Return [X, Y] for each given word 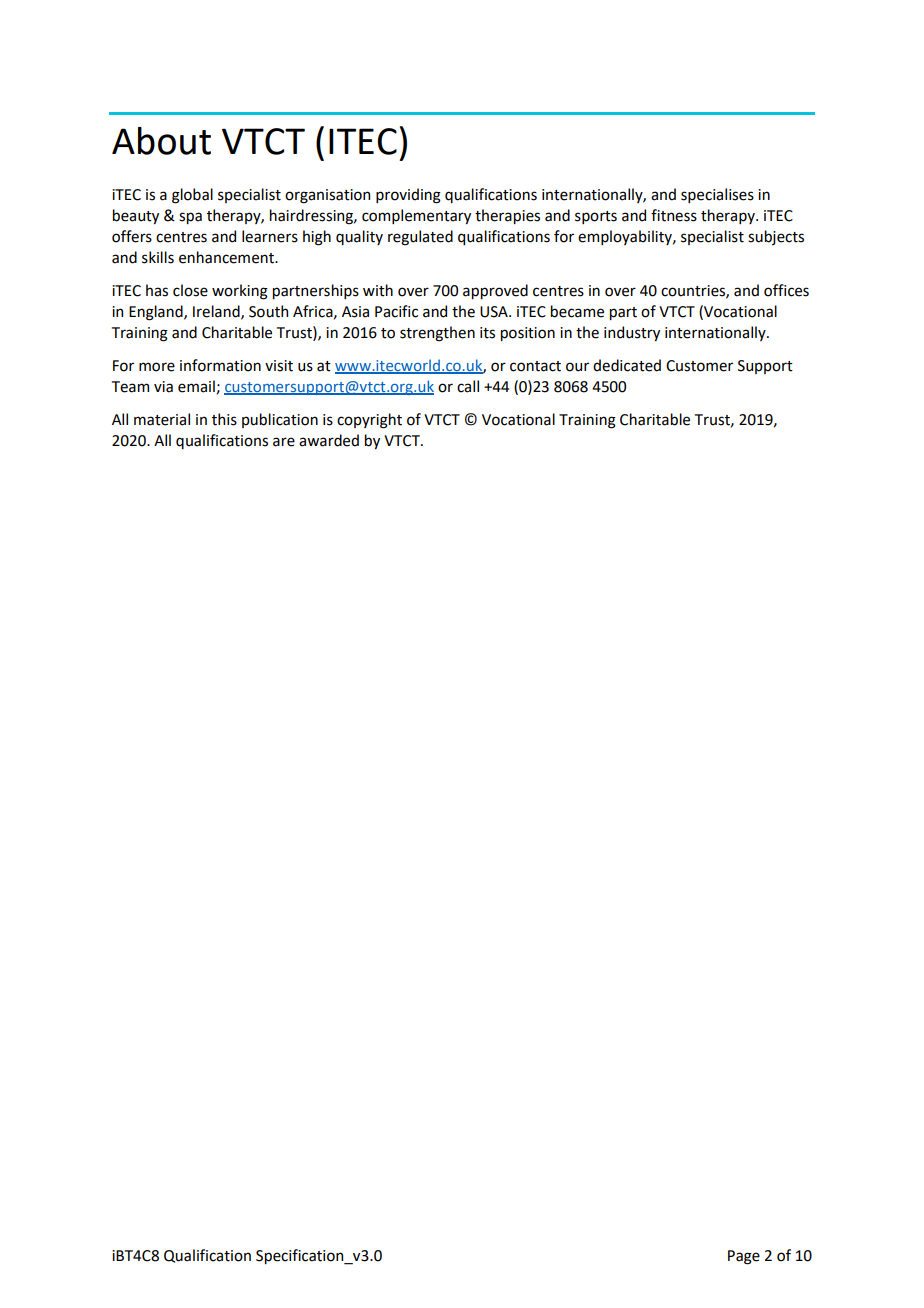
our [577, 367]
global [192, 196]
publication [280, 420]
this [224, 419]
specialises [717, 195]
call [468, 386]
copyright [369, 421]
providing [408, 196]
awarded [329, 440]
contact [535, 366]
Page [744, 1257]
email [197, 387]
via [163, 387]
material [162, 419]
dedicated [627, 365]
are [284, 442]
